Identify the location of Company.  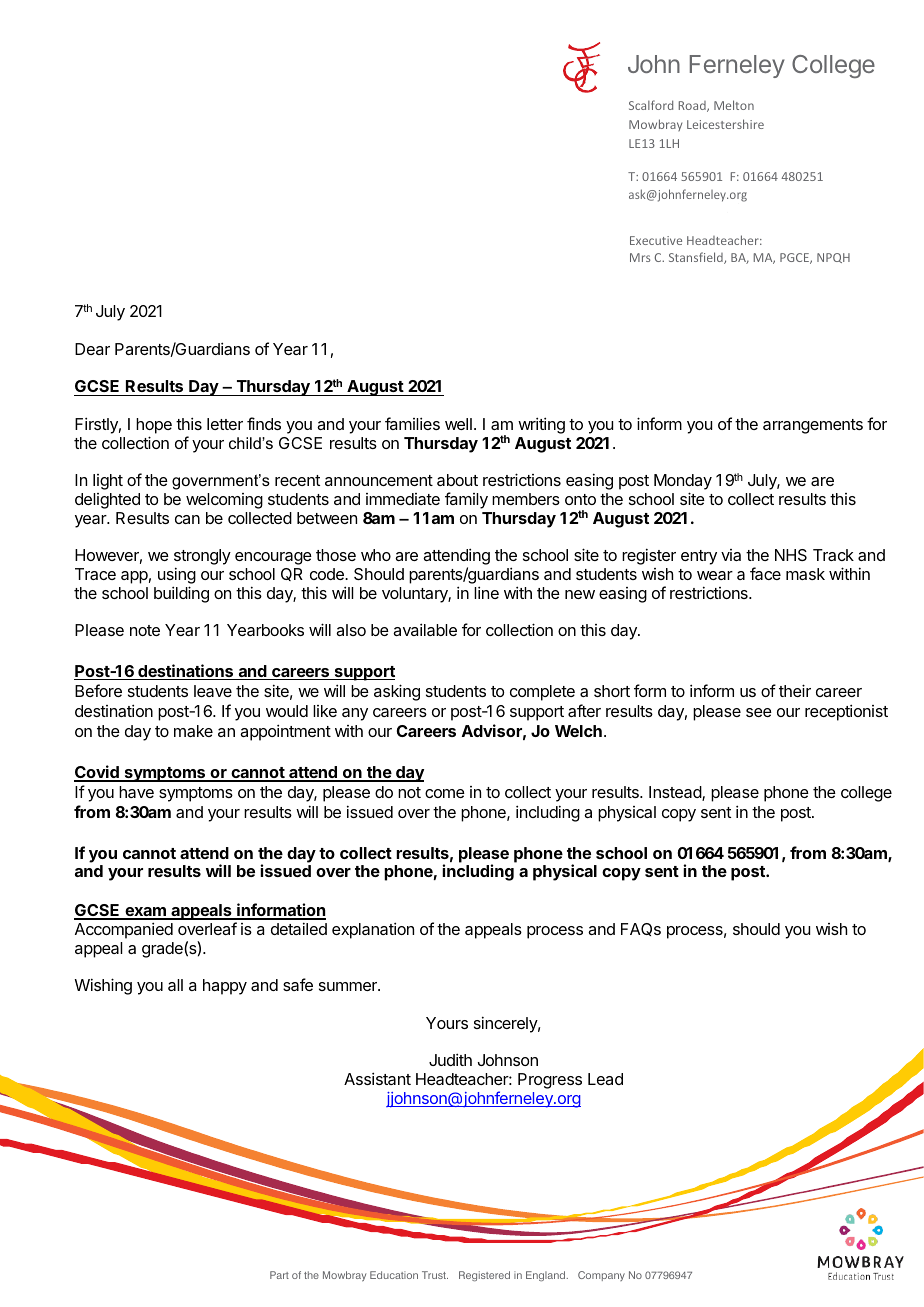
(601, 1276).
